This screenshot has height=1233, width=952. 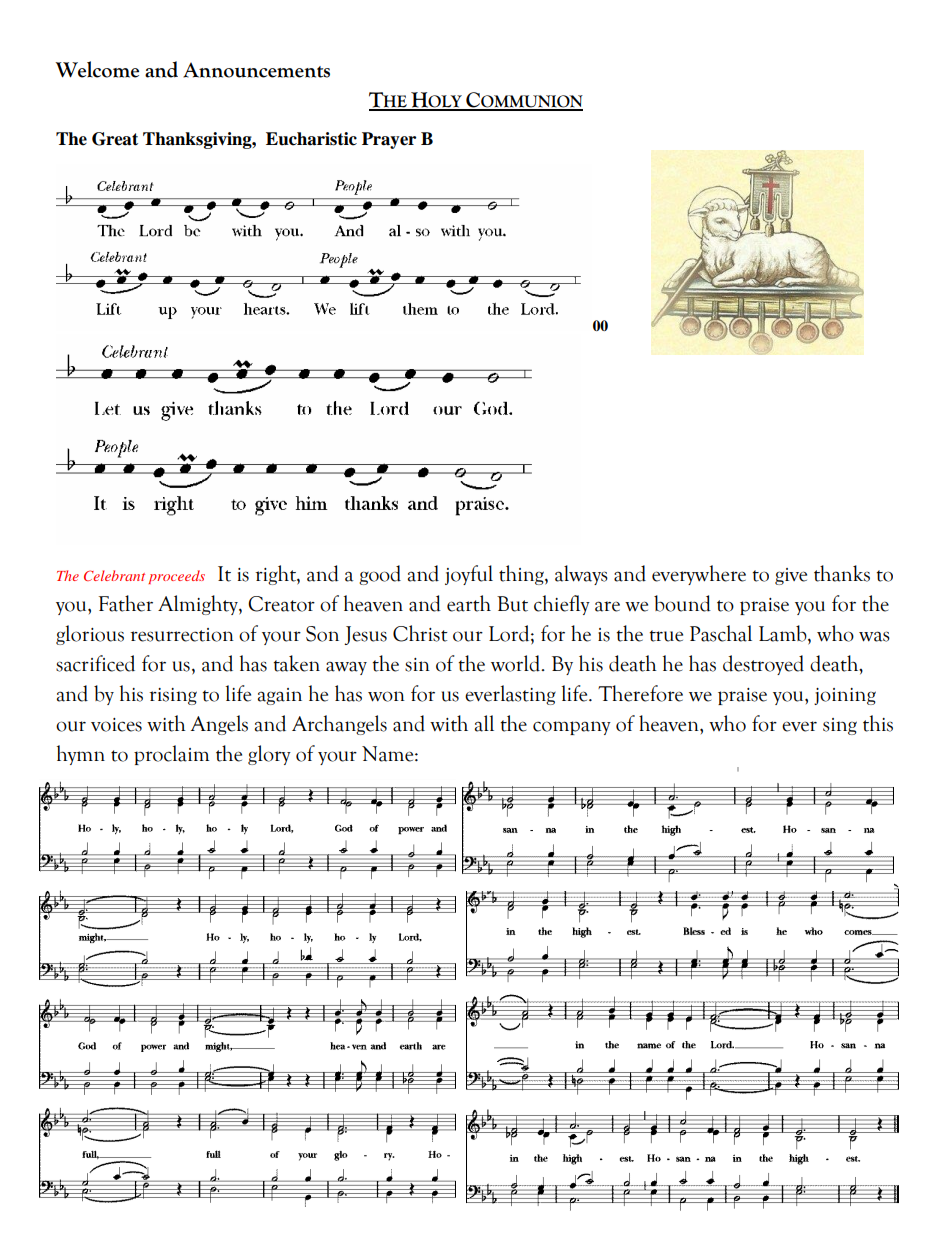 I want to click on Prayer, so click(x=389, y=140).
